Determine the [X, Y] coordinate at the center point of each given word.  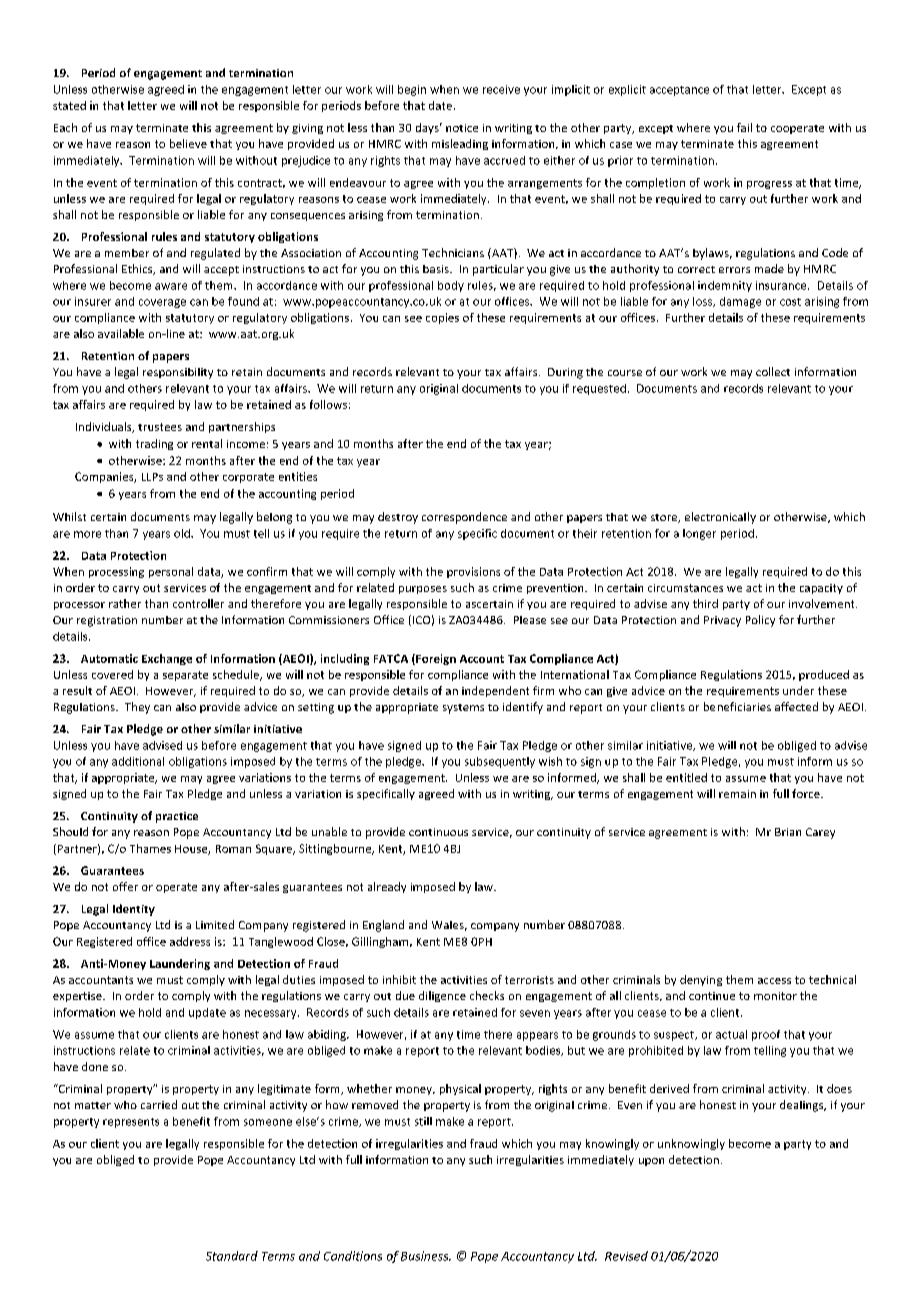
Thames [150, 848]
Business [426, 1256]
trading [154, 444]
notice [462, 128]
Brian [788, 832]
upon [651, 1162]
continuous [438, 832]
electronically [720, 518]
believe [188, 143]
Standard [232, 1256]
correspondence [464, 518]
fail [744, 127]
